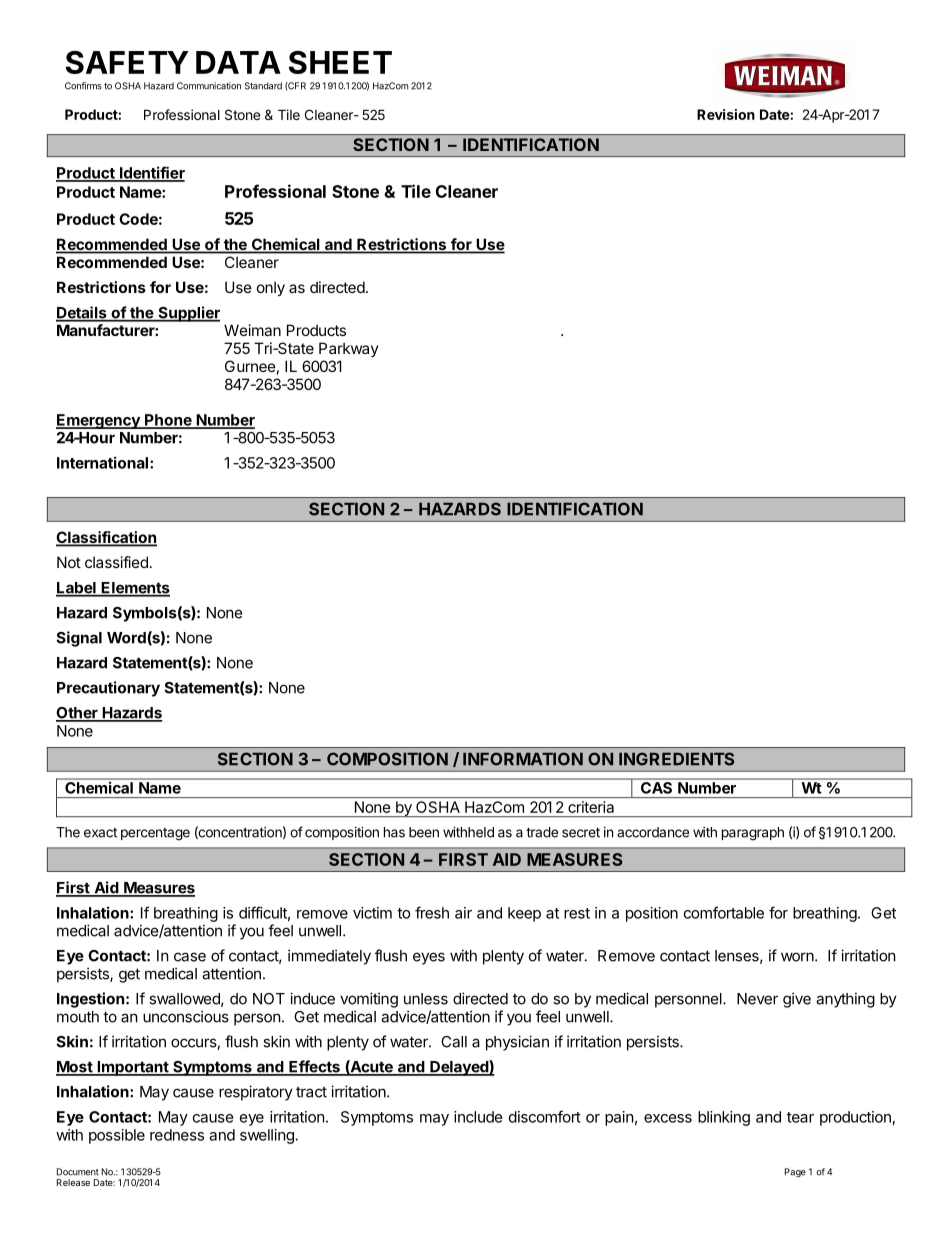 The image size is (952, 1233). Describe the element at coordinates (724, 1118) in the image. I see `blinking` at that location.
